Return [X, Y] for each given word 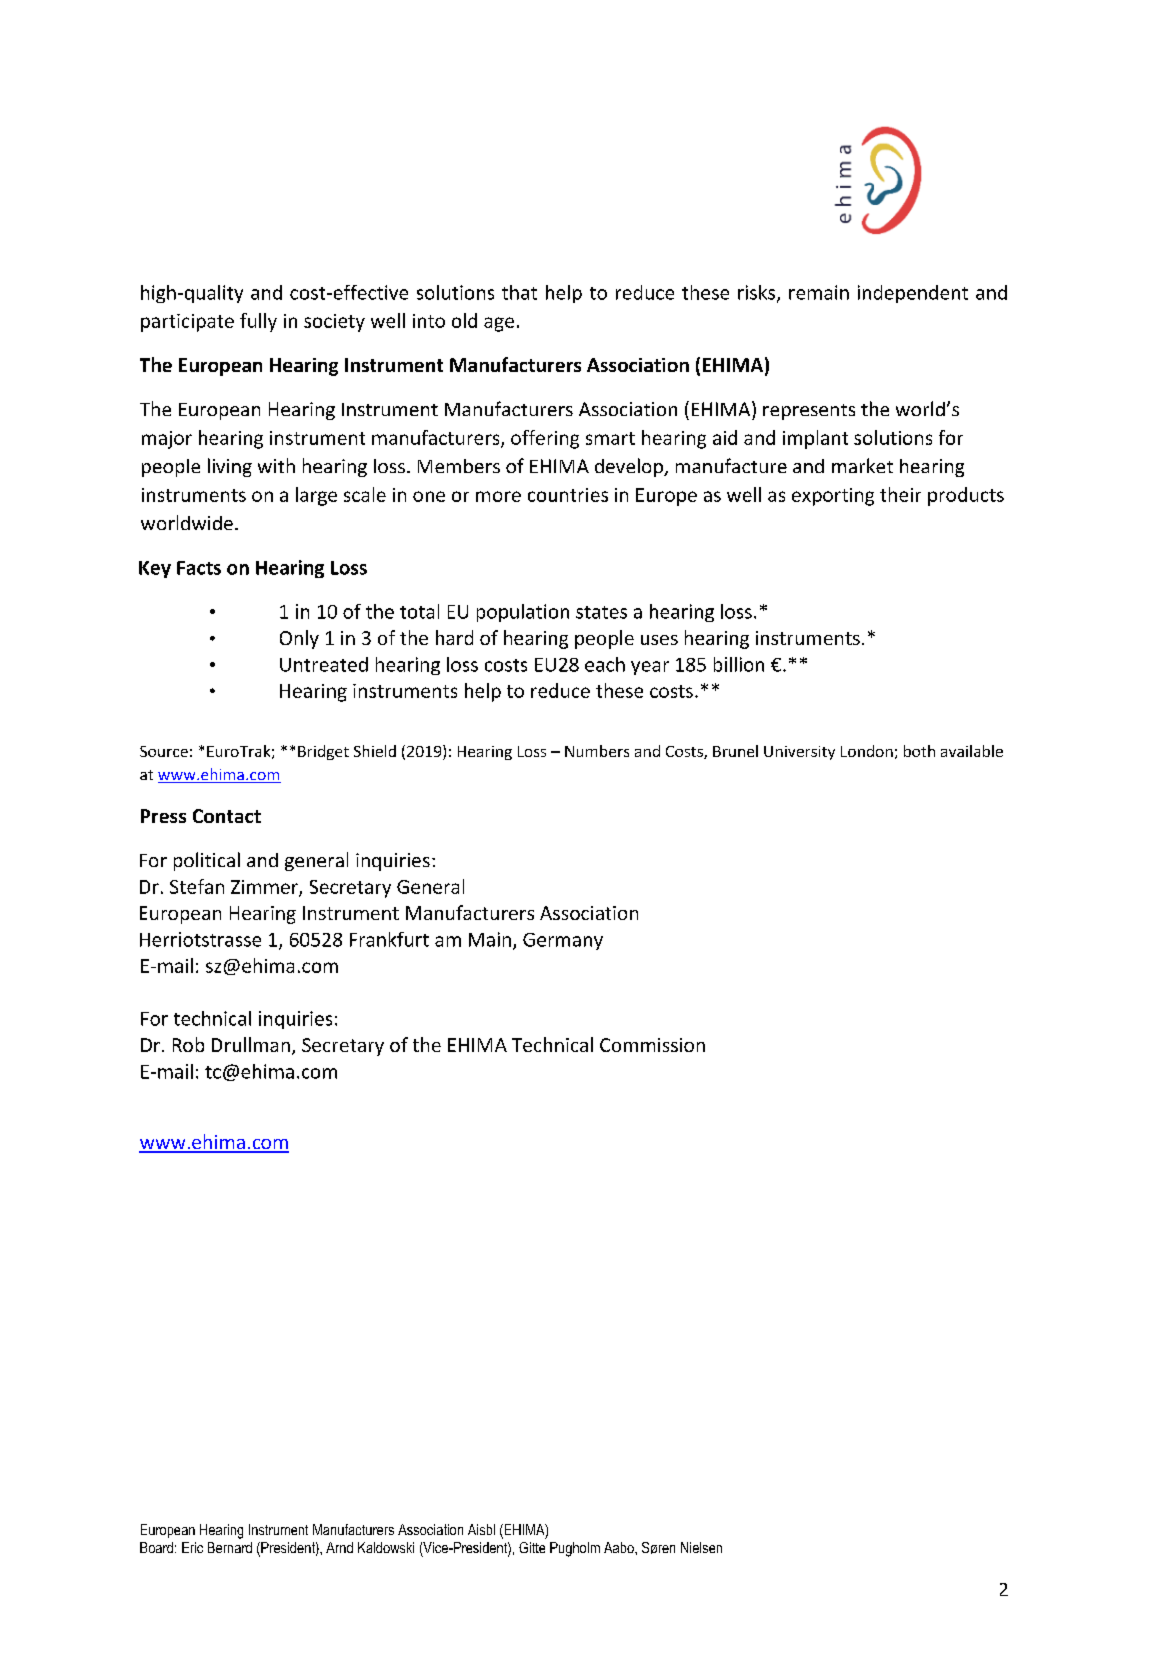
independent [913, 294]
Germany [563, 941]
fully [258, 322]
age [499, 324]
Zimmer [265, 888]
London [867, 751]
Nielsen [701, 1547]
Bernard [230, 1547]
